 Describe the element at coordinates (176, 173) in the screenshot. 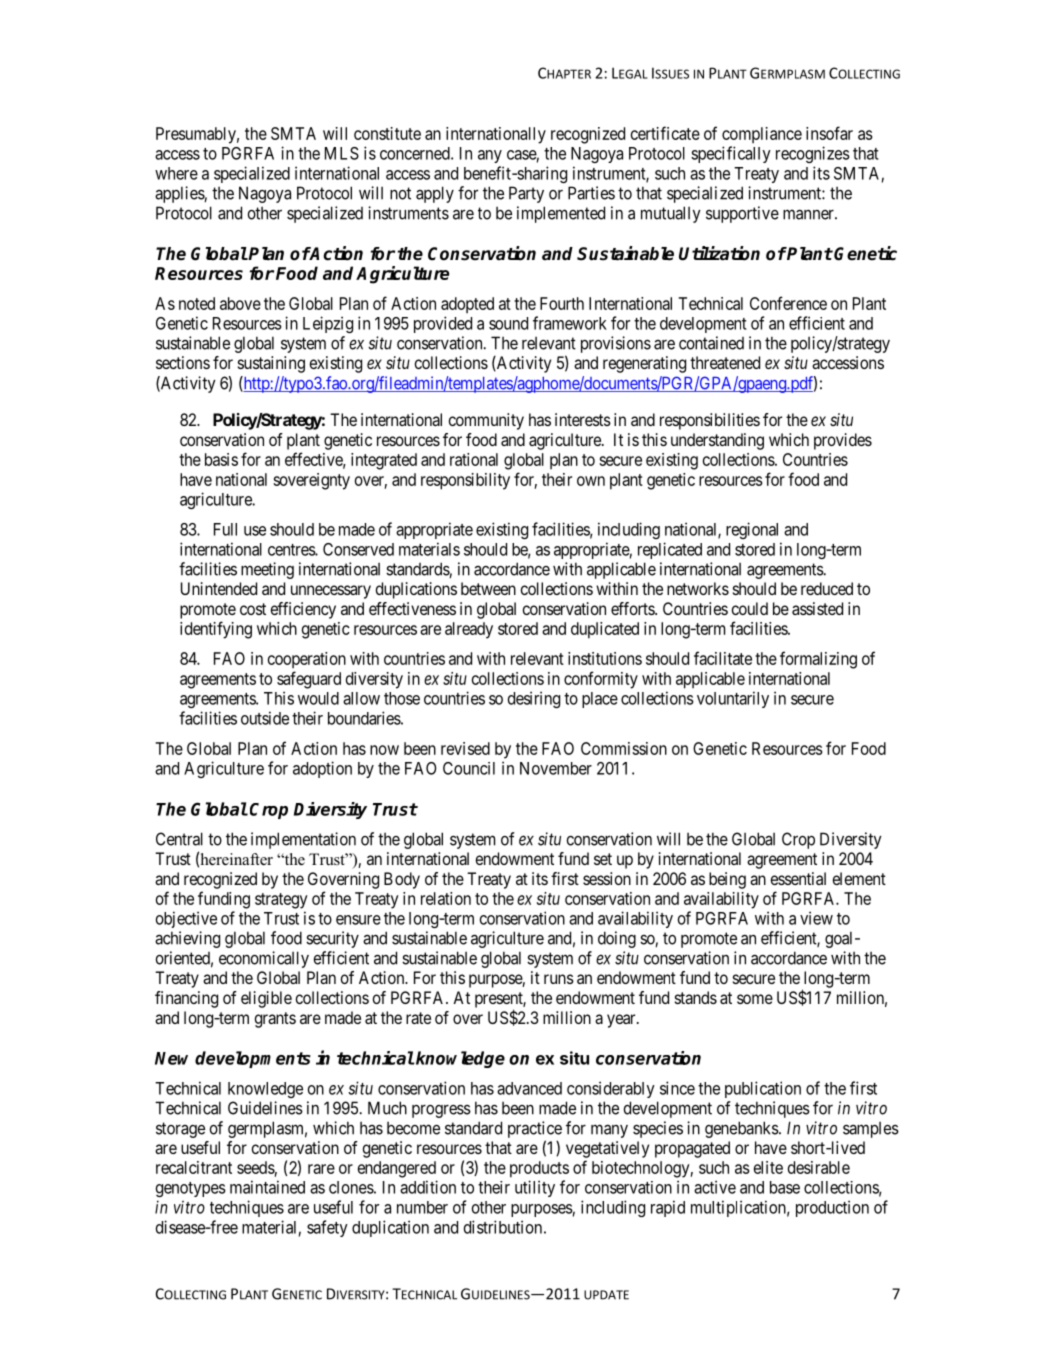

I see `where` at that location.
